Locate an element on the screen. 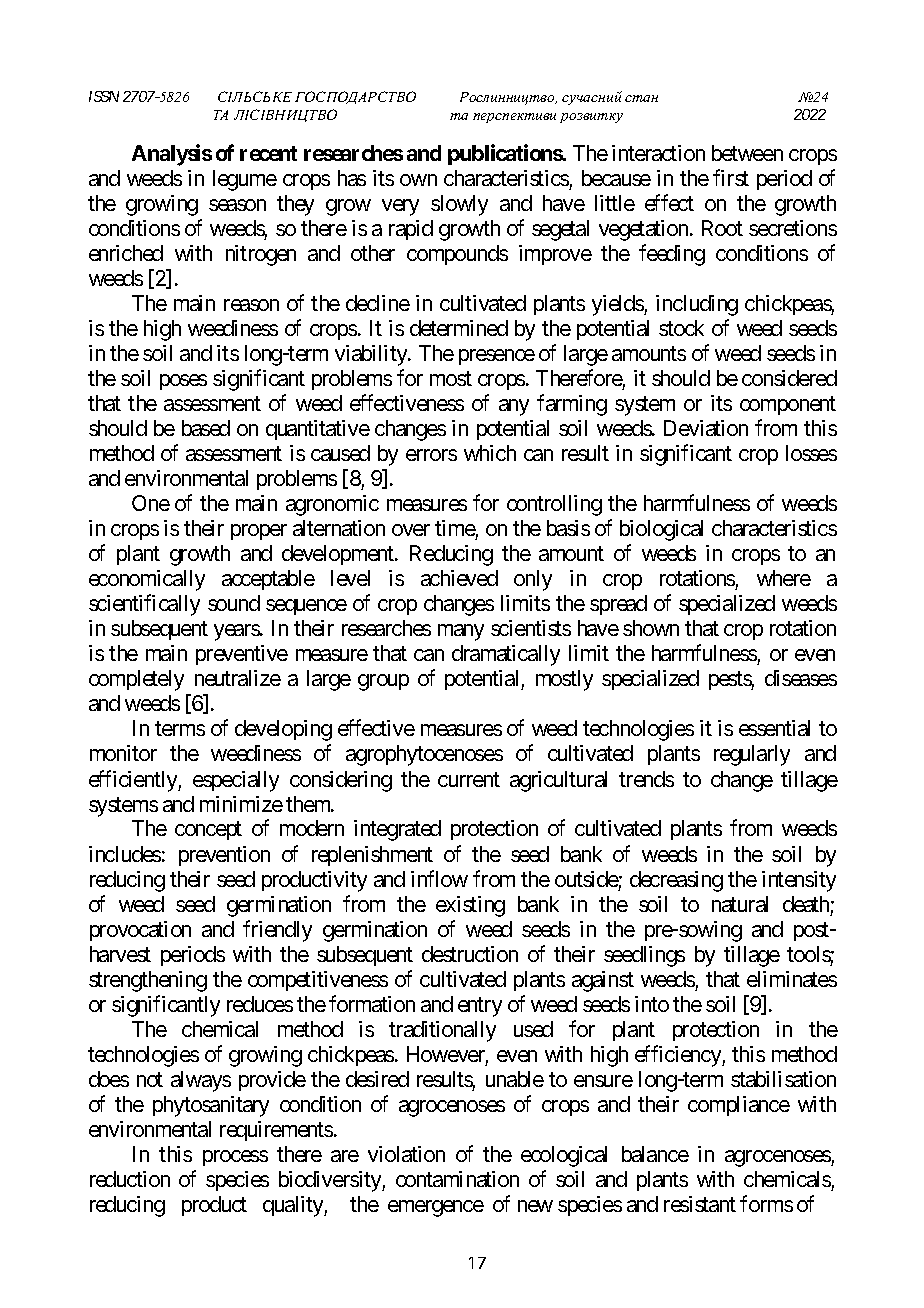 This screenshot has height=1308, width=924. slowly is located at coordinates (459, 205).
